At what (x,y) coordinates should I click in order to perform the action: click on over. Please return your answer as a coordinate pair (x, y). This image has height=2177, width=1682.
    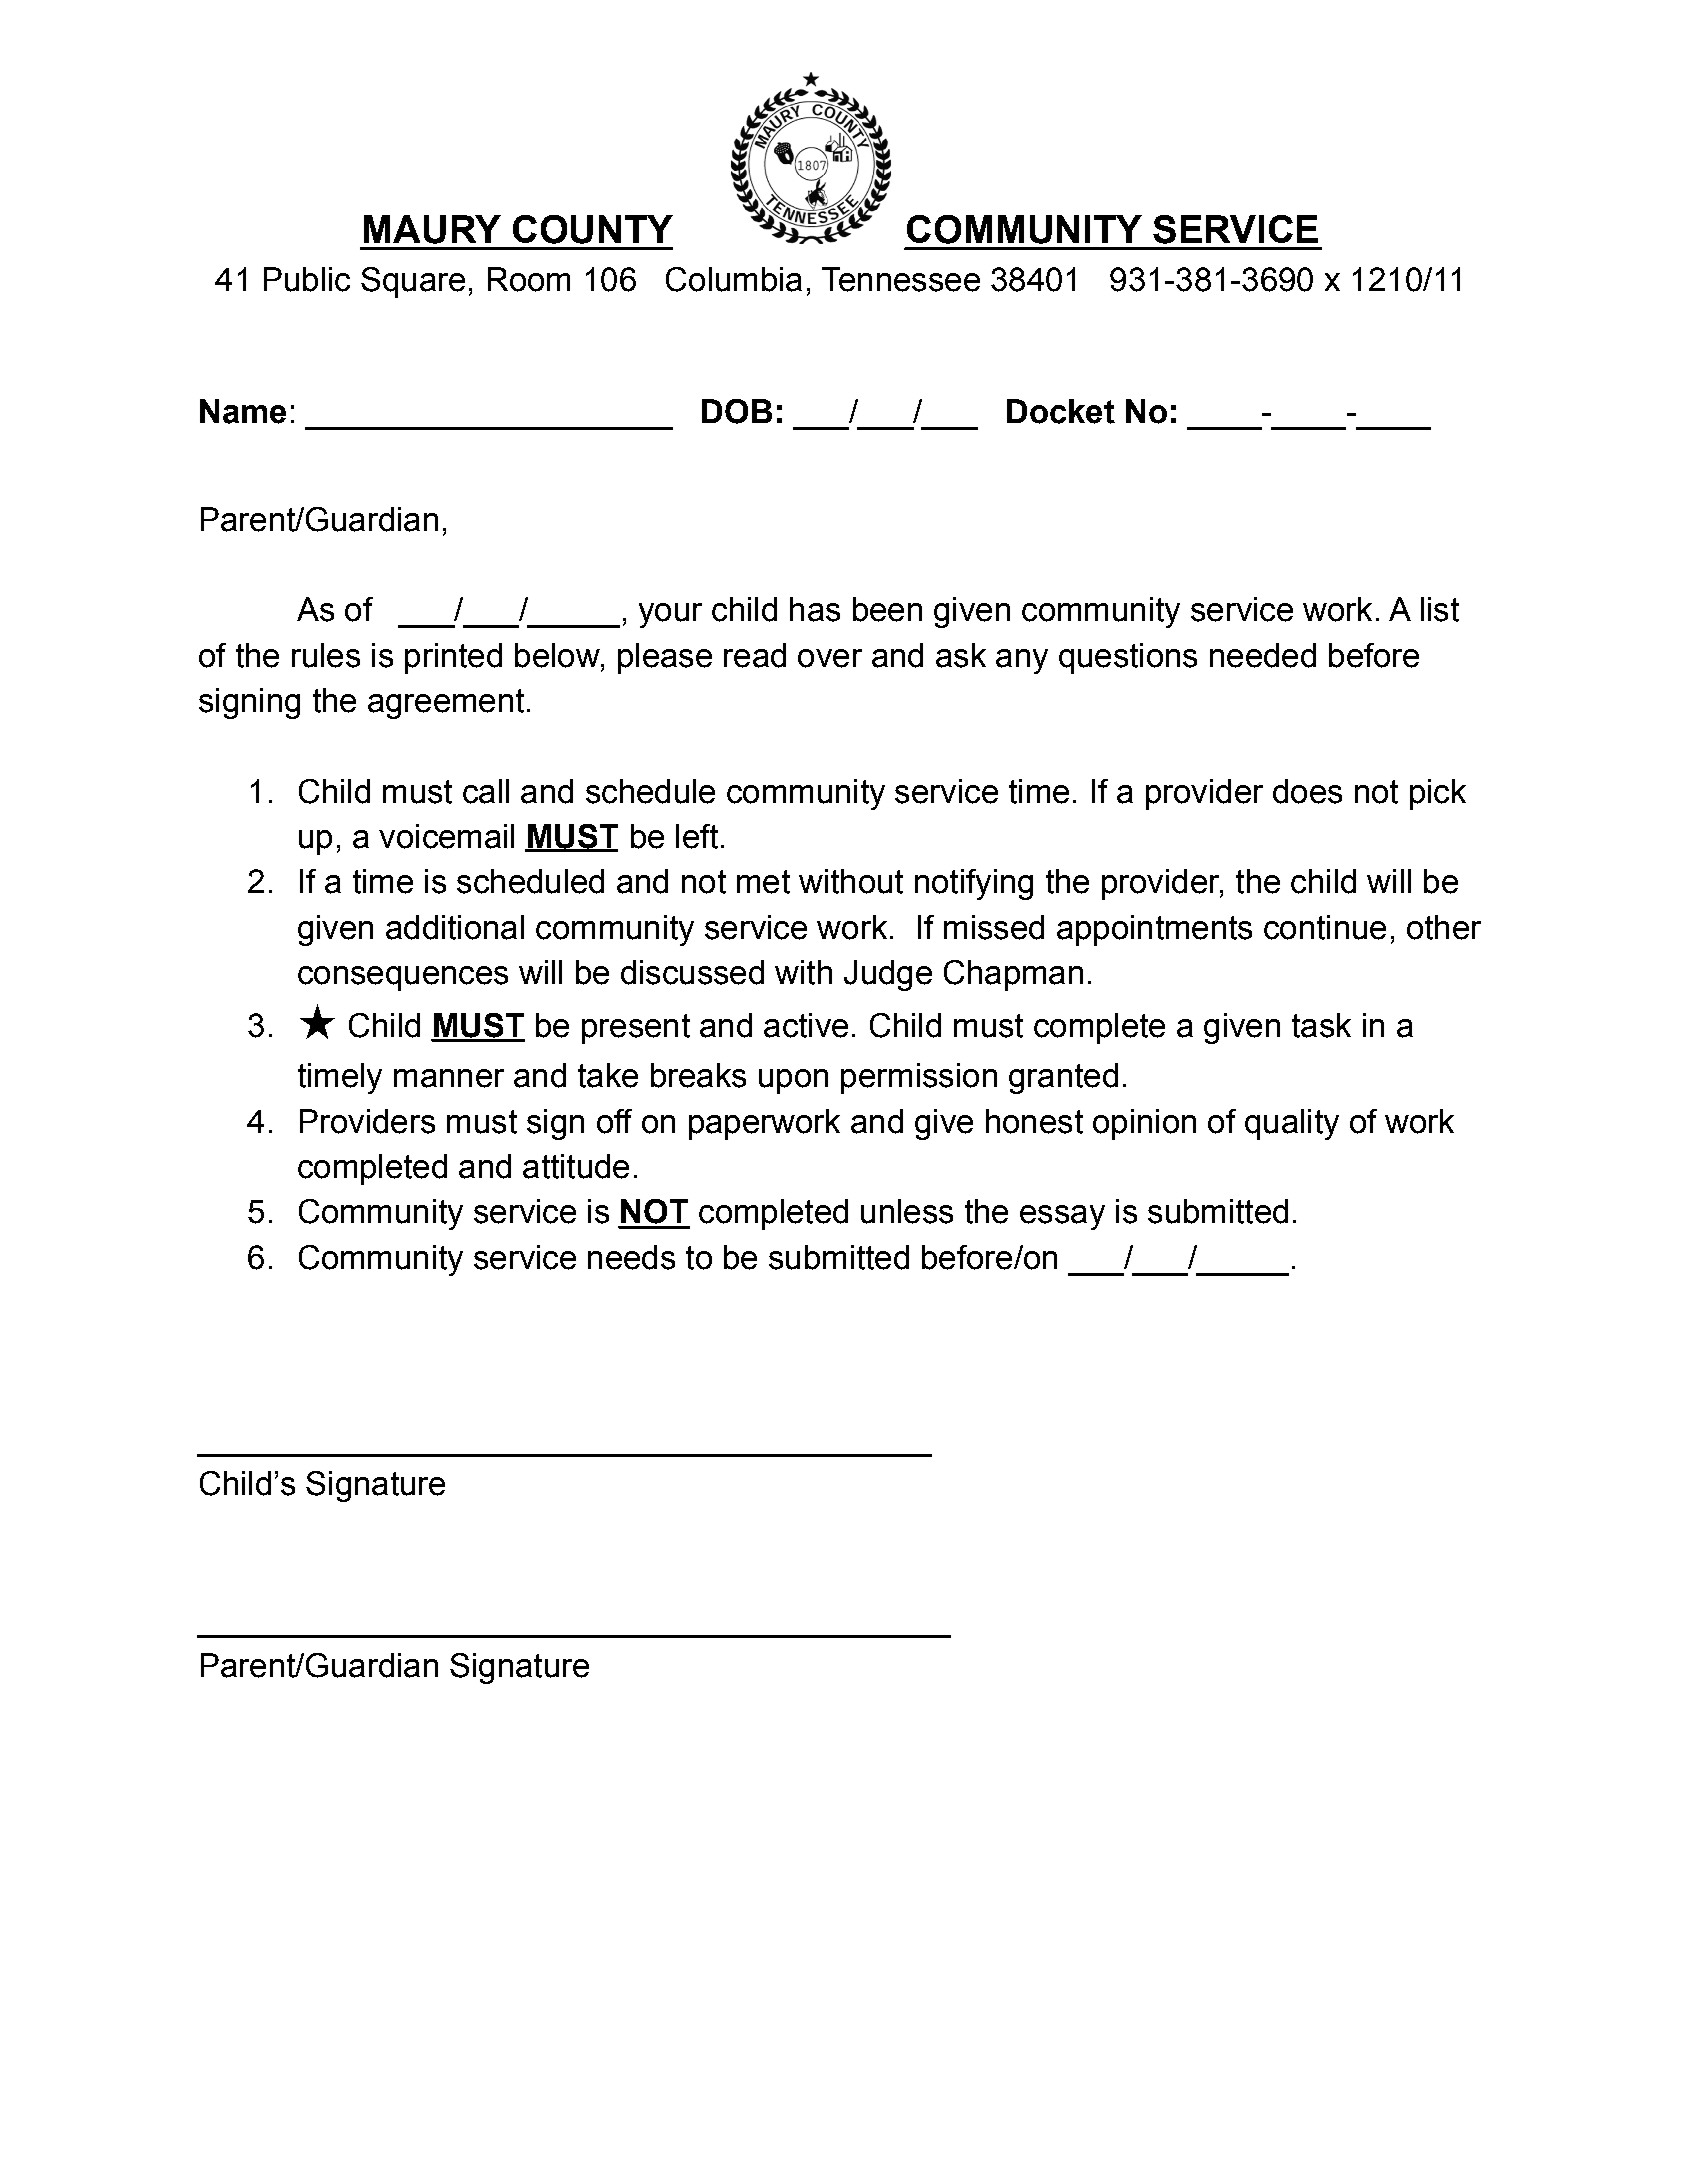
    Looking at the image, I should click on (830, 658).
